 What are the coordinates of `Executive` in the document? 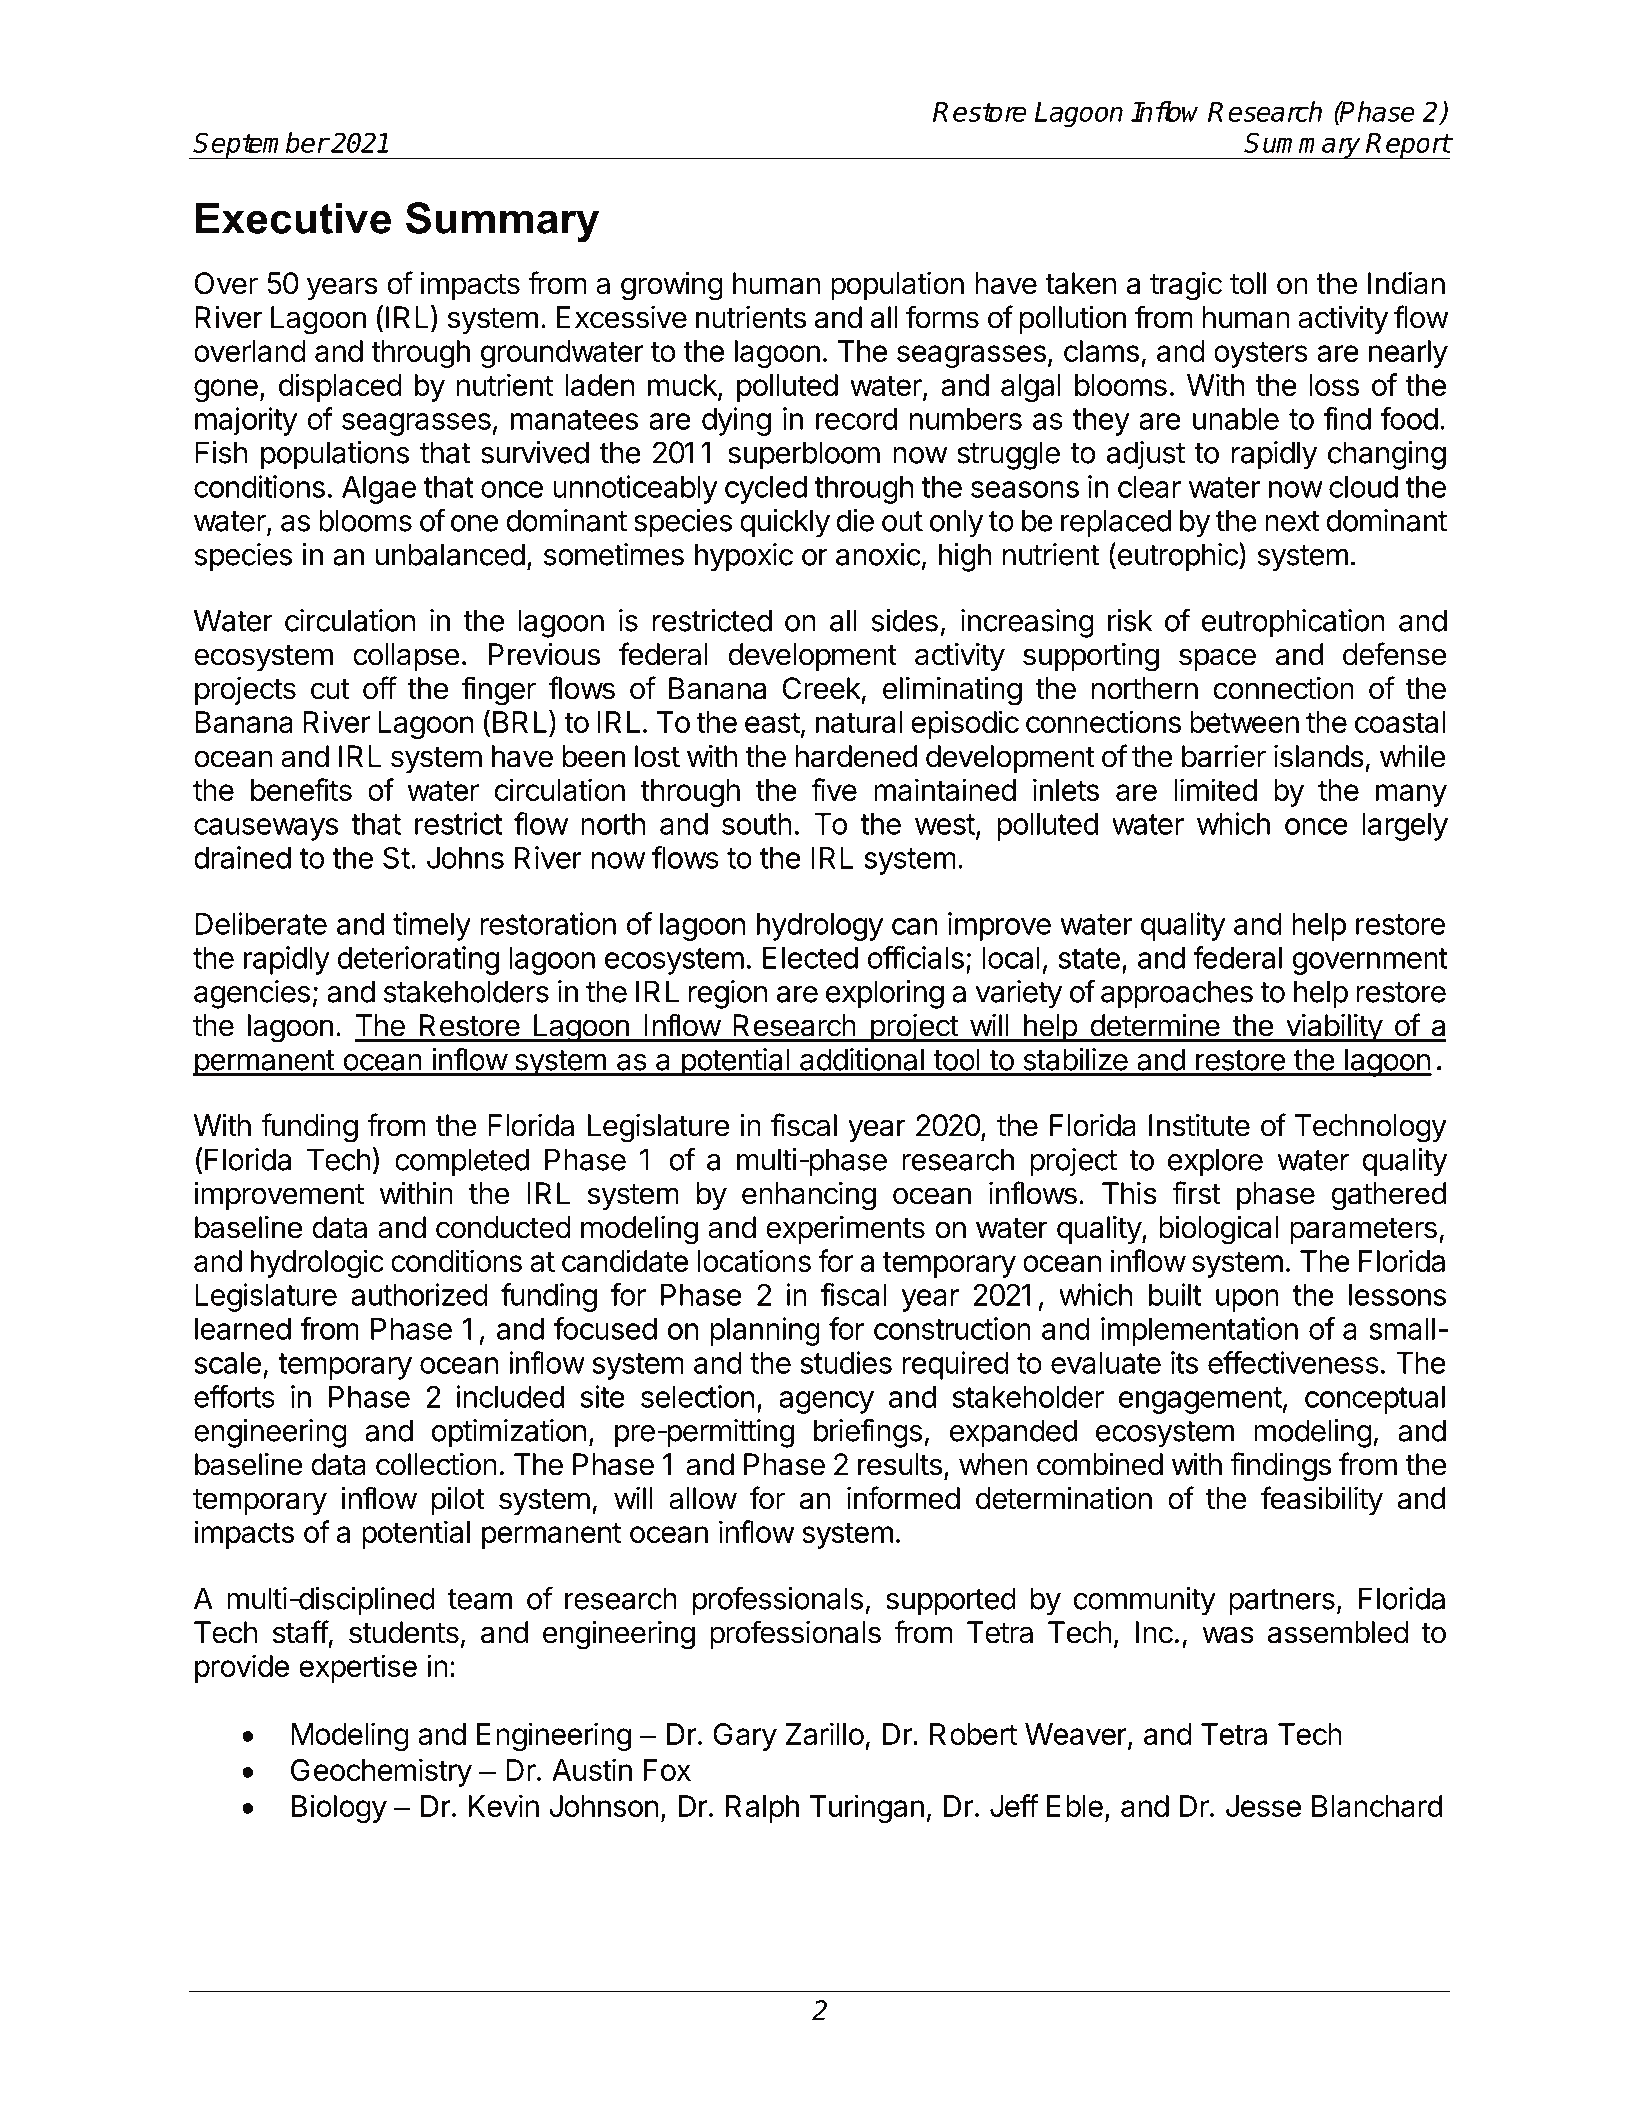 It's located at (293, 218).
